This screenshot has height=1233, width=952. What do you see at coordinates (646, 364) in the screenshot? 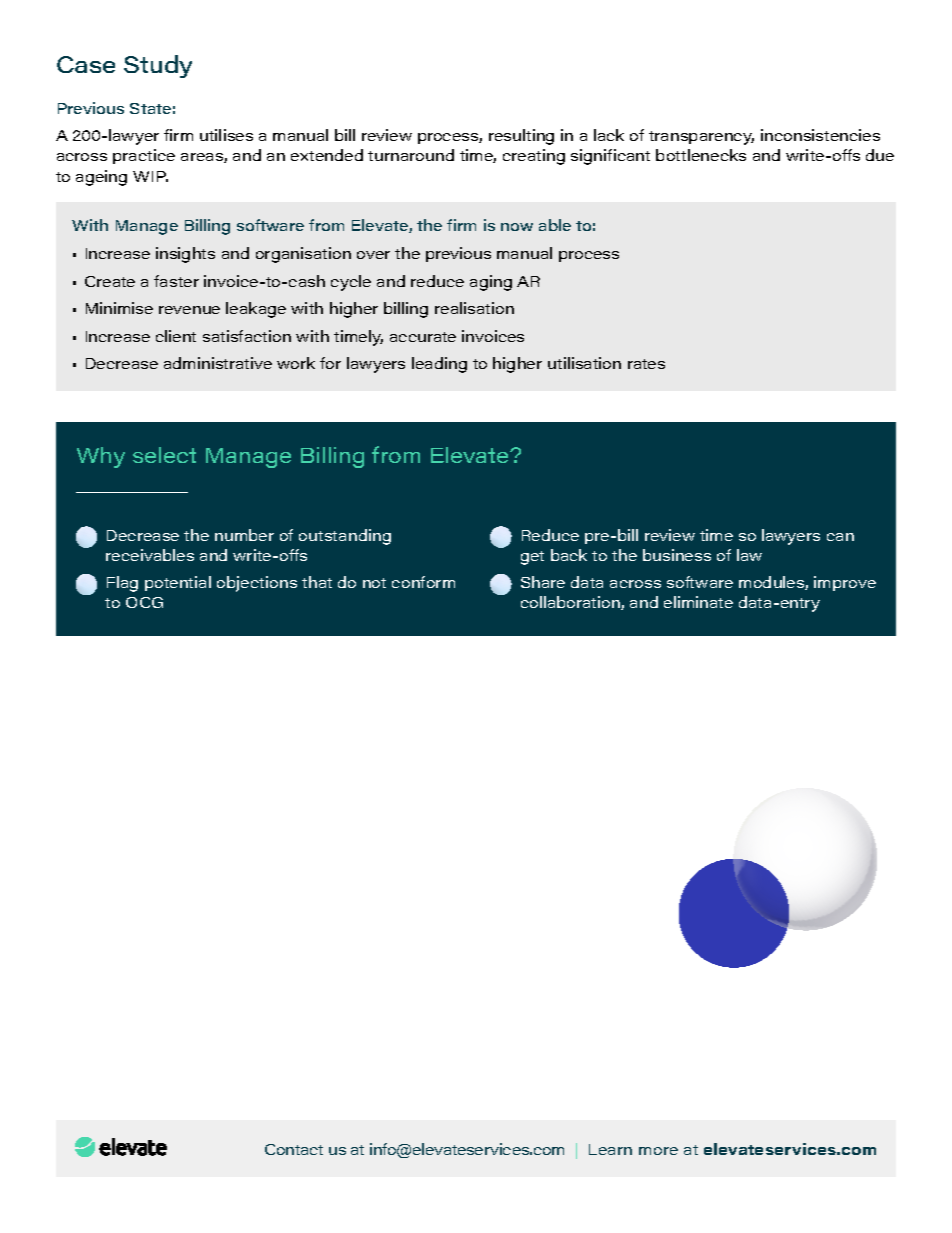
I see `rates` at bounding box center [646, 364].
